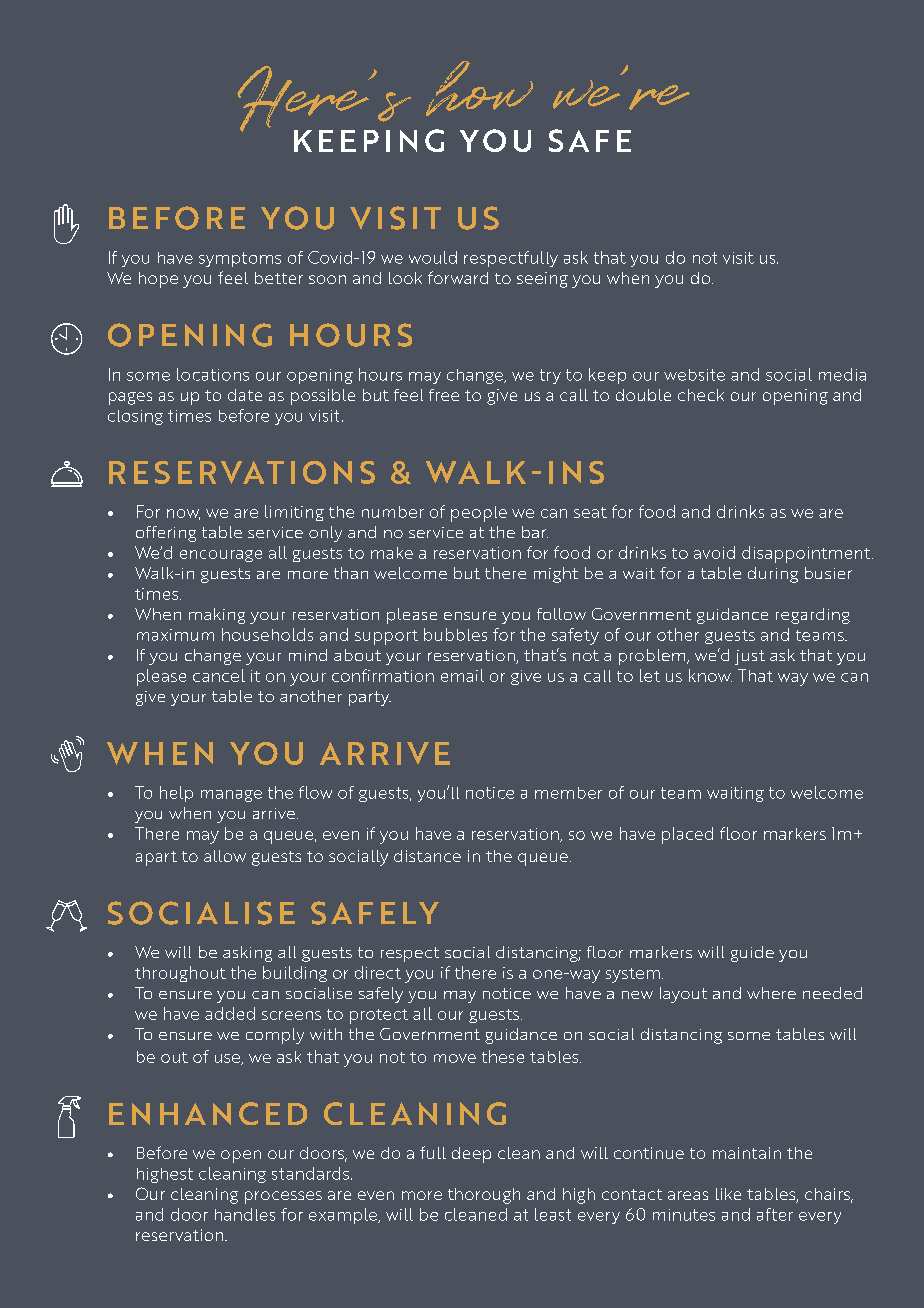 This screenshot has height=1308, width=924. I want to click on handles, so click(245, 1214).
